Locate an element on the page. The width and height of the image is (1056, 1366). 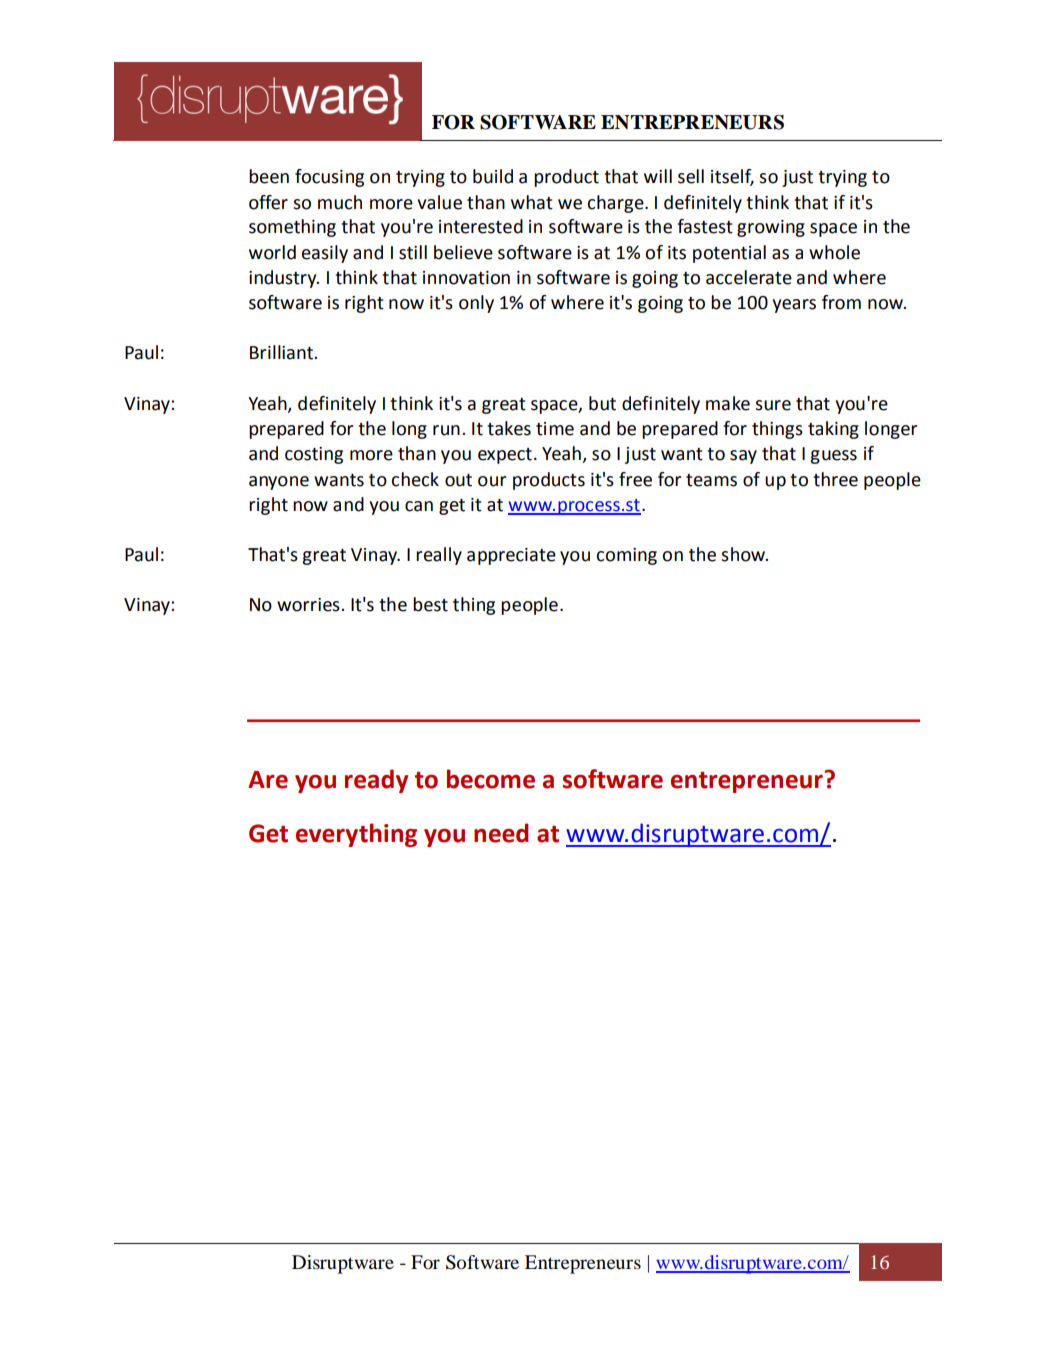
costing is located at coordinates (314, 455).
